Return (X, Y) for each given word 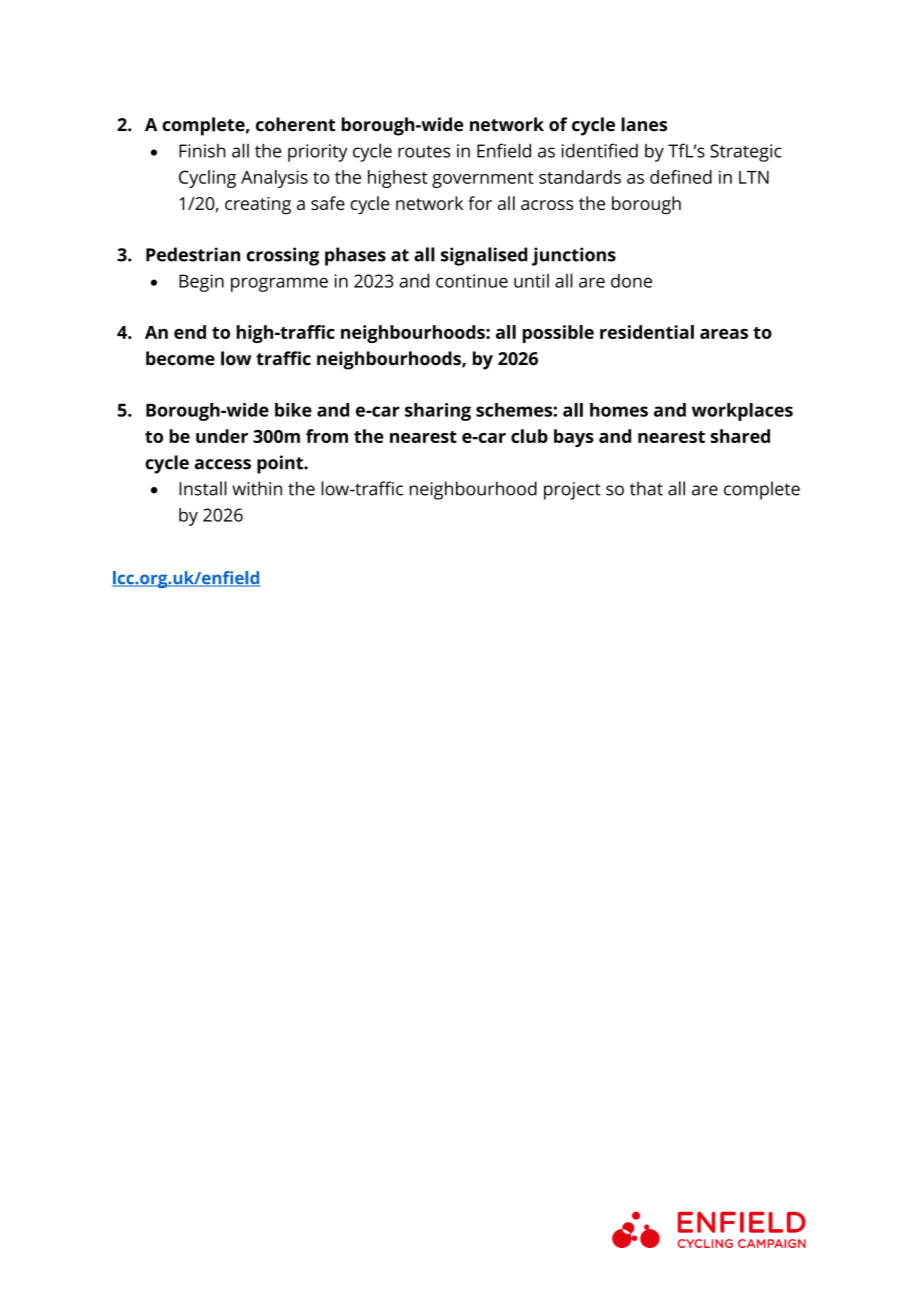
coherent (295, 124)
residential (647, 332)
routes (424, 151)
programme (279, 284)
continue (472, 281)
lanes (644, 124)
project (572, 491)
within (257, 488)
